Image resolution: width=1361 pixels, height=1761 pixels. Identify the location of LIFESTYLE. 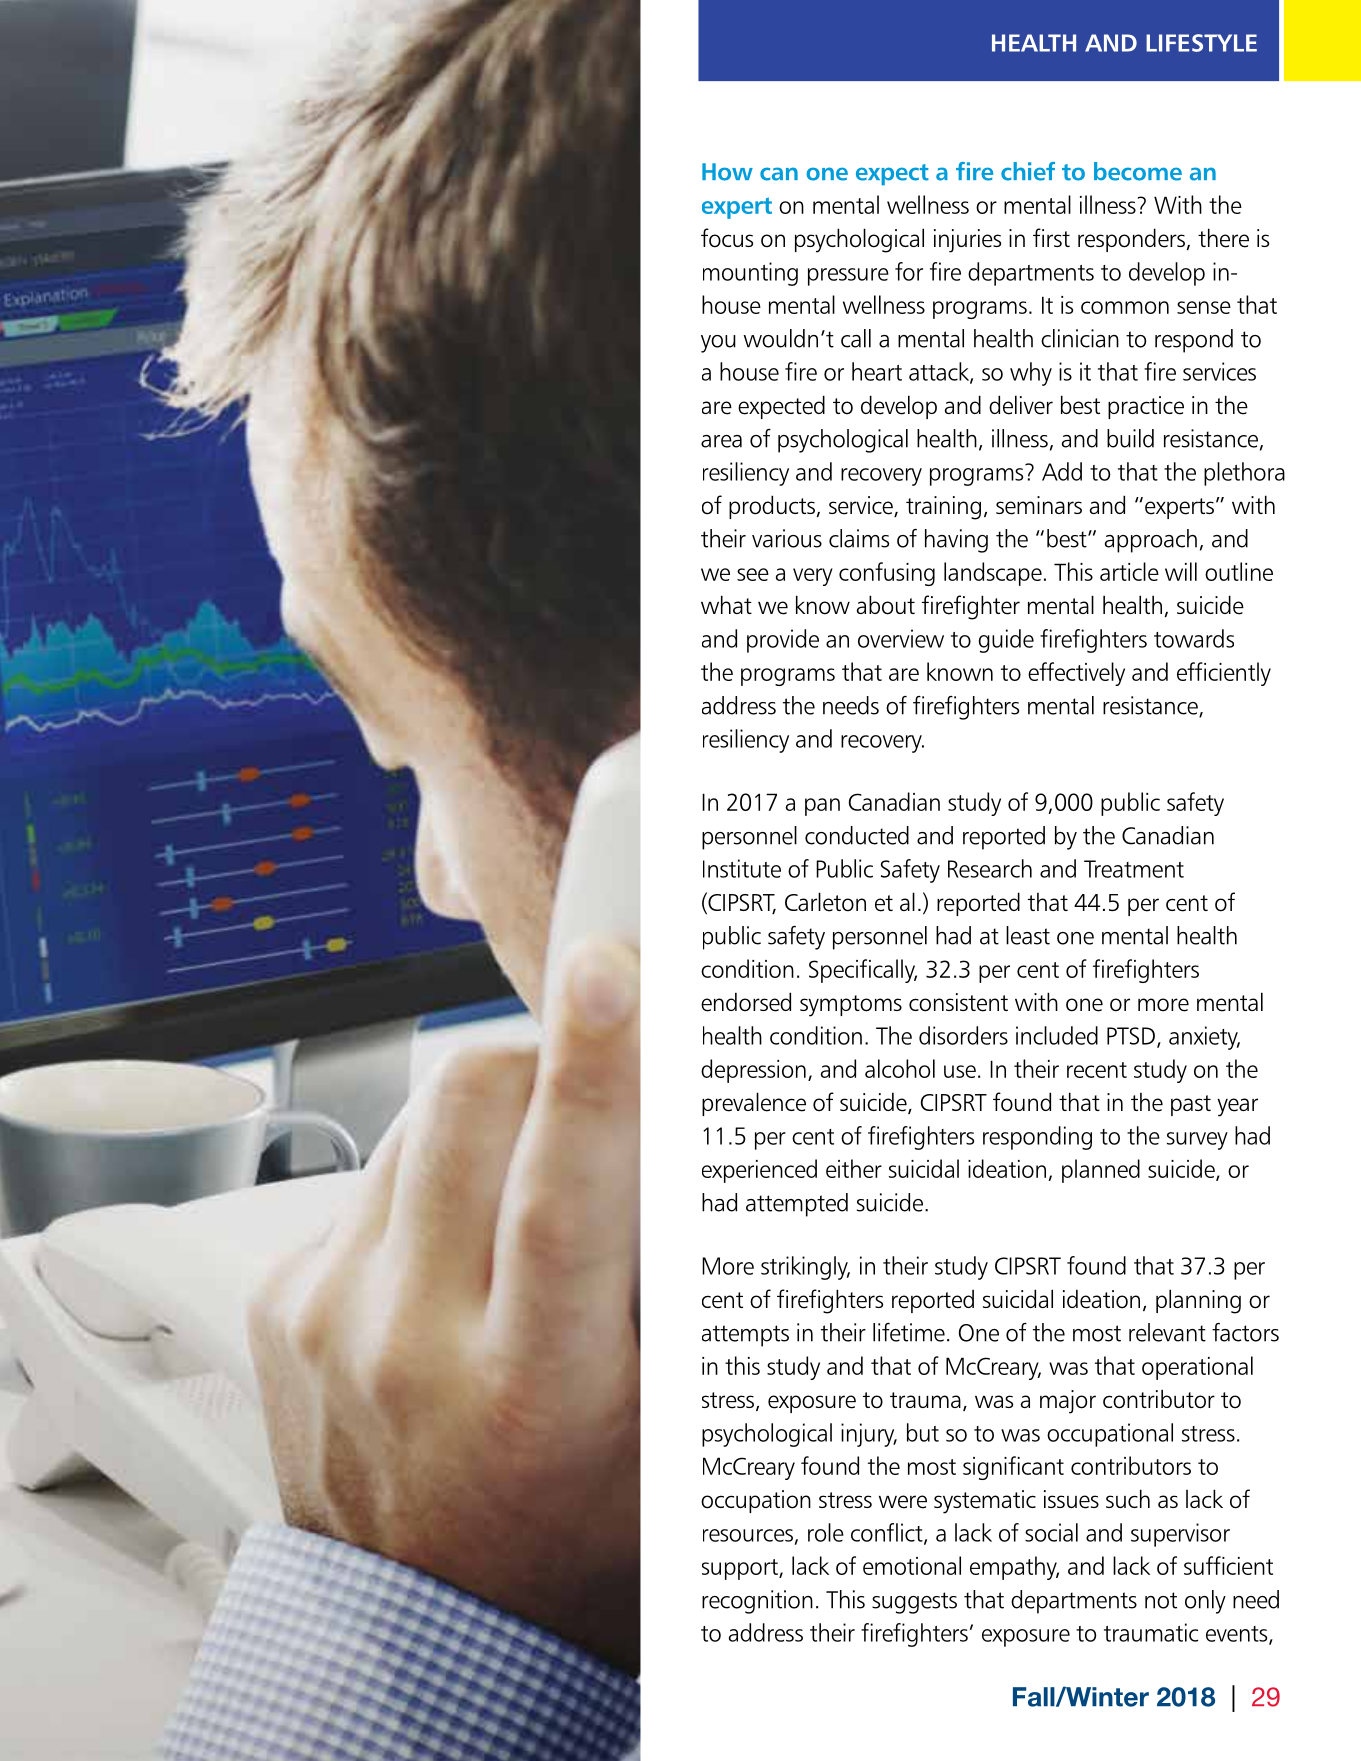
(1201, 43).
